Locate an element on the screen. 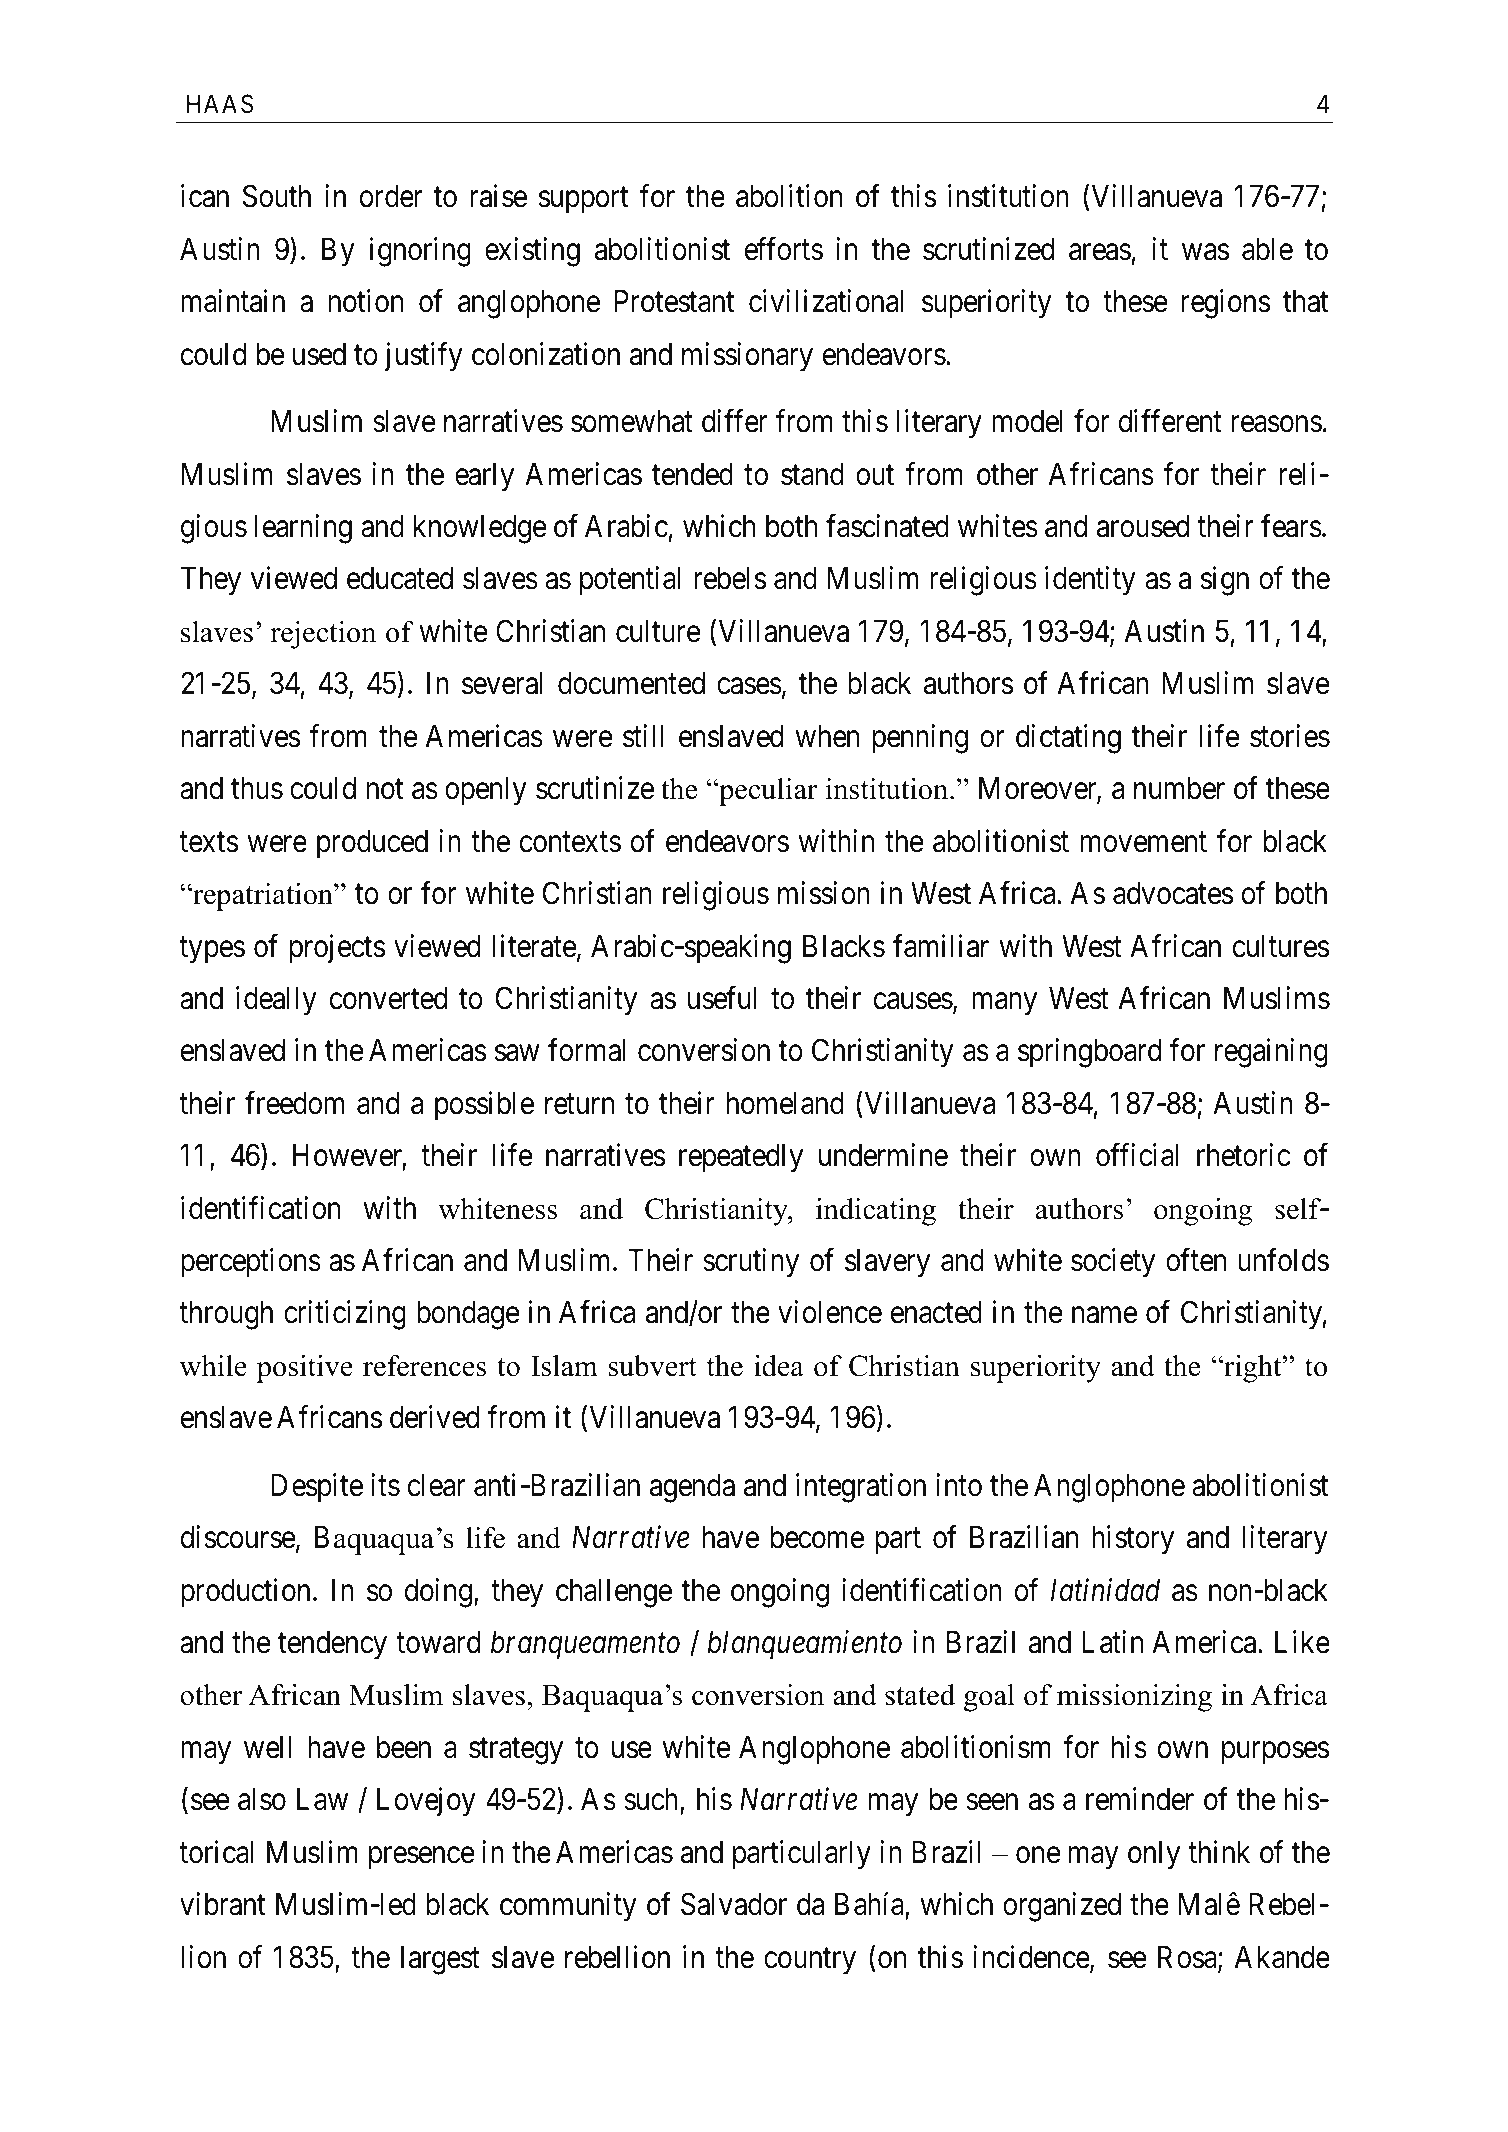  order is located at coordinates (391, 196).
